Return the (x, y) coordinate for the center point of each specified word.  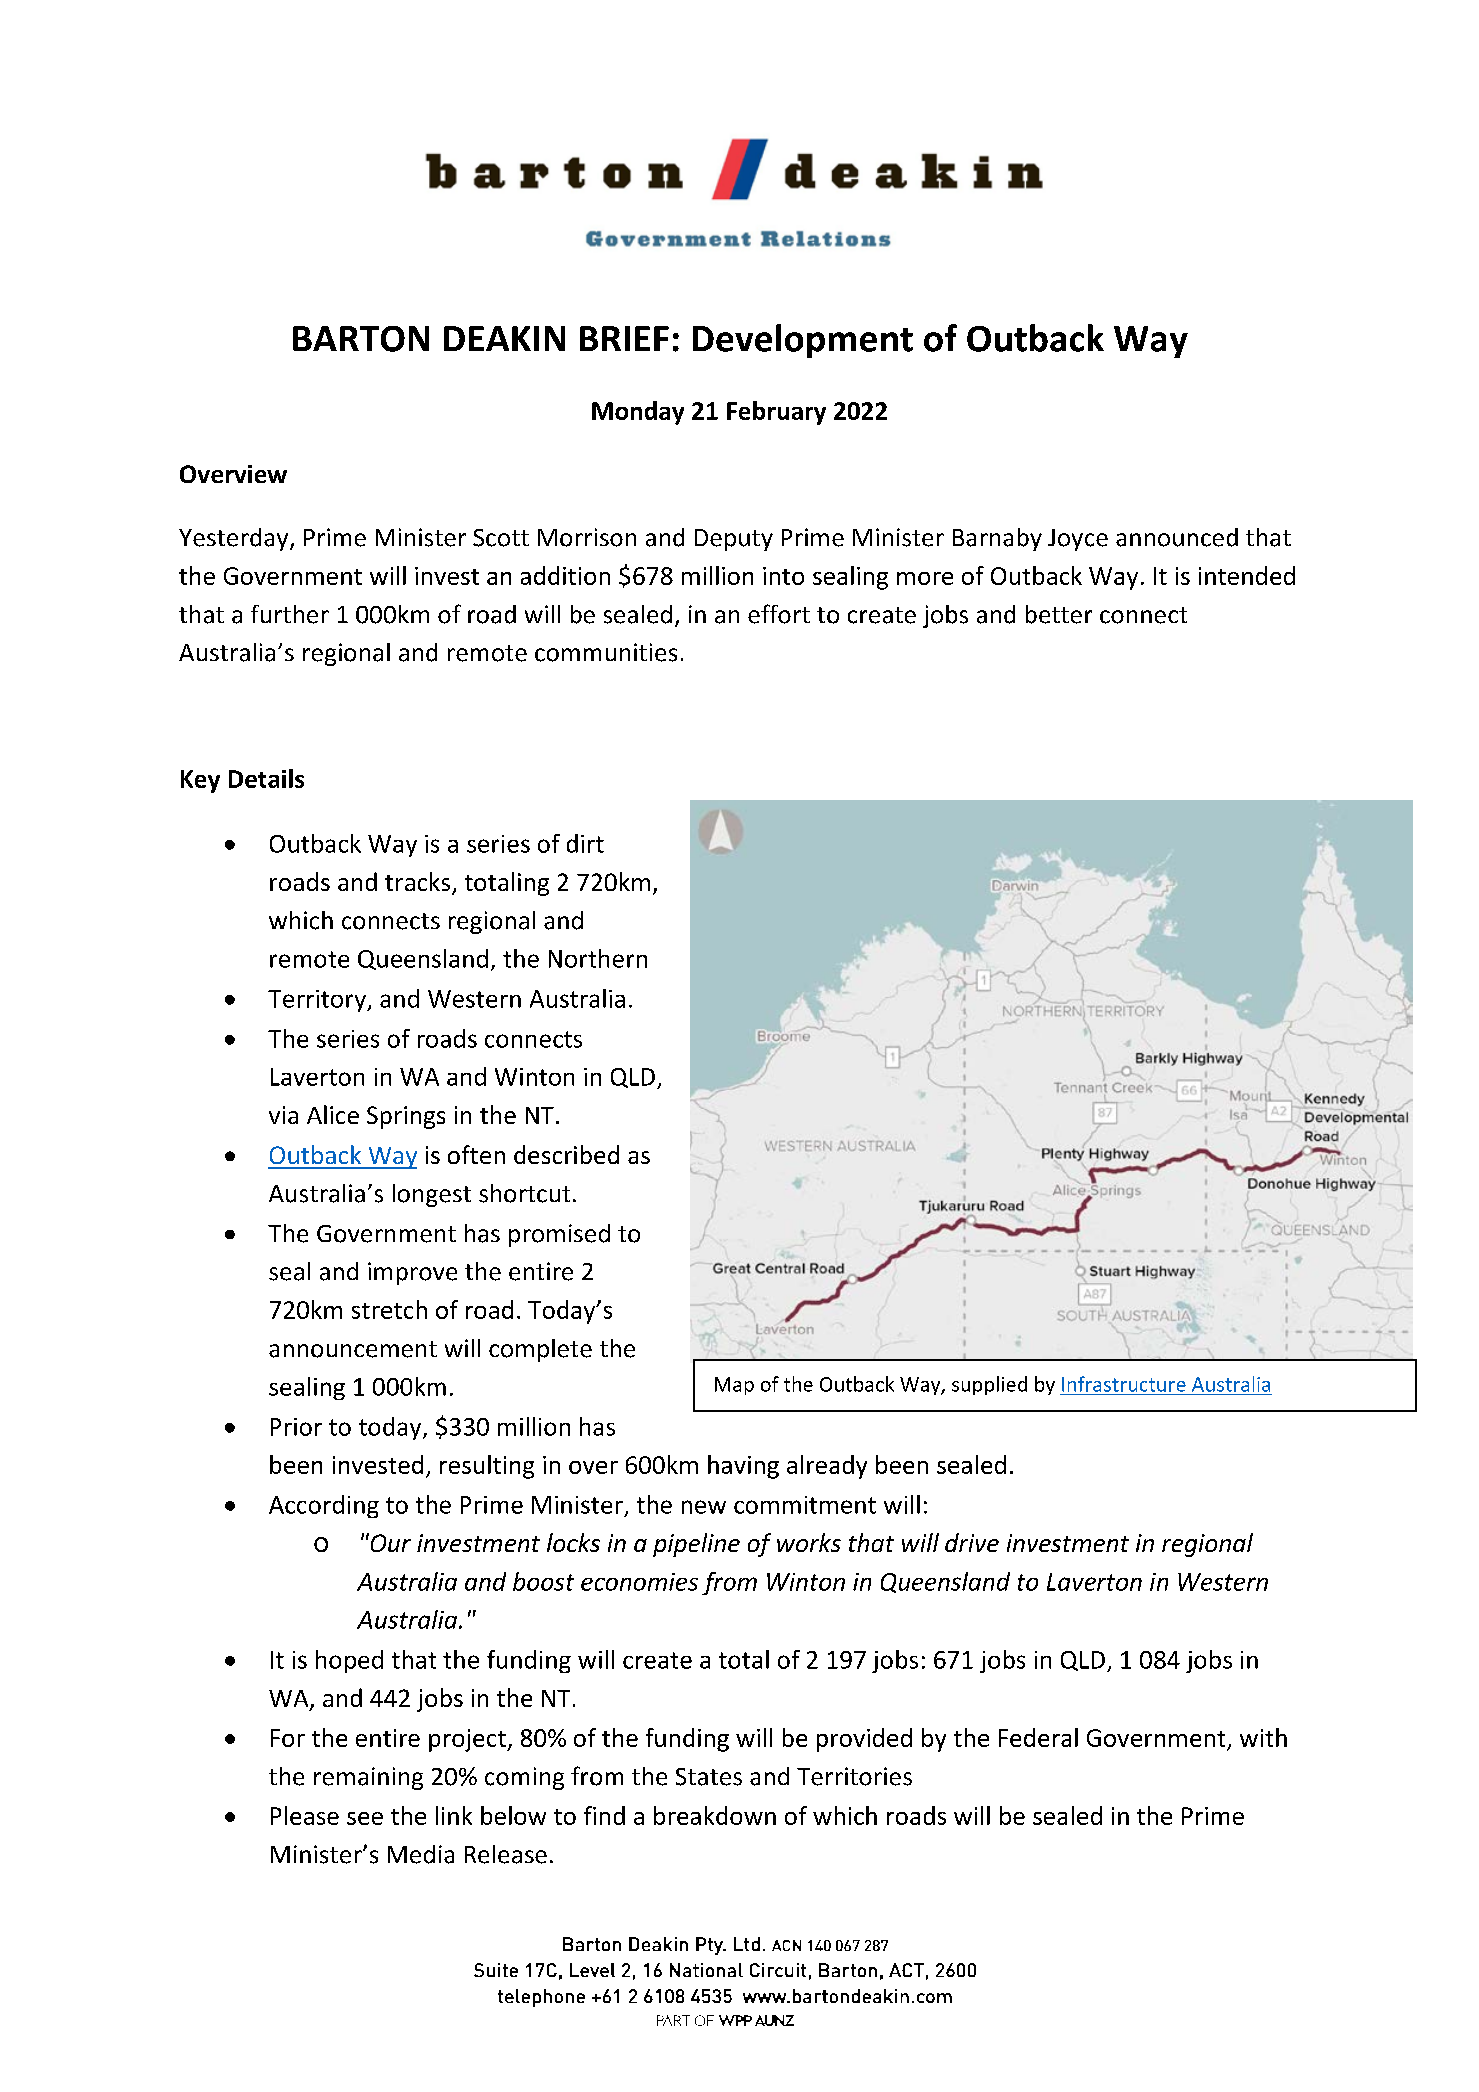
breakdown (715, 1815)
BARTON (361, 339)
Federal (1038, 1737)
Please (305, 1815)
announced (1177, 537)
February (776, 413)
